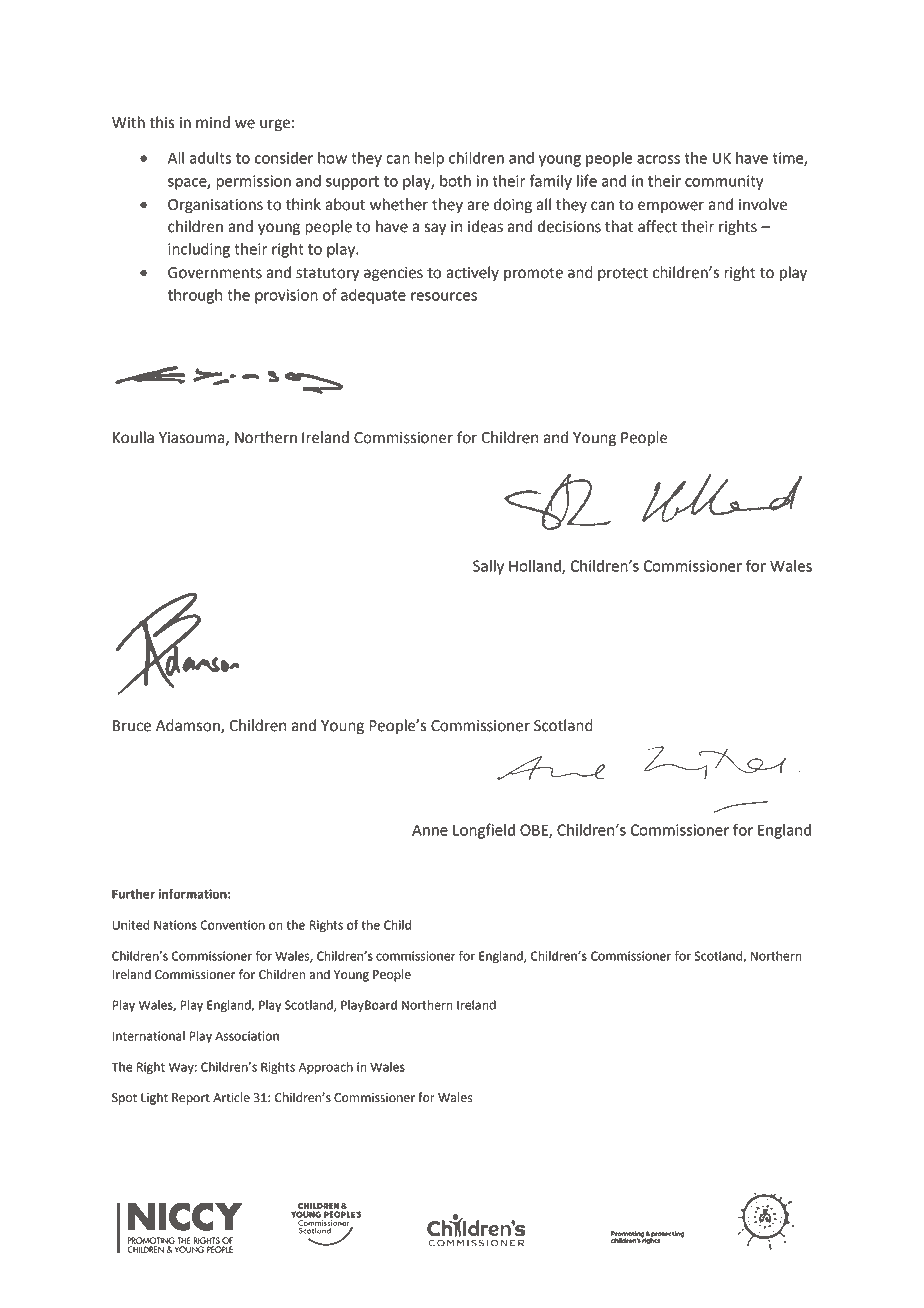 The image size is (924, 1308). I want to click on adults, so click(210, 158).
